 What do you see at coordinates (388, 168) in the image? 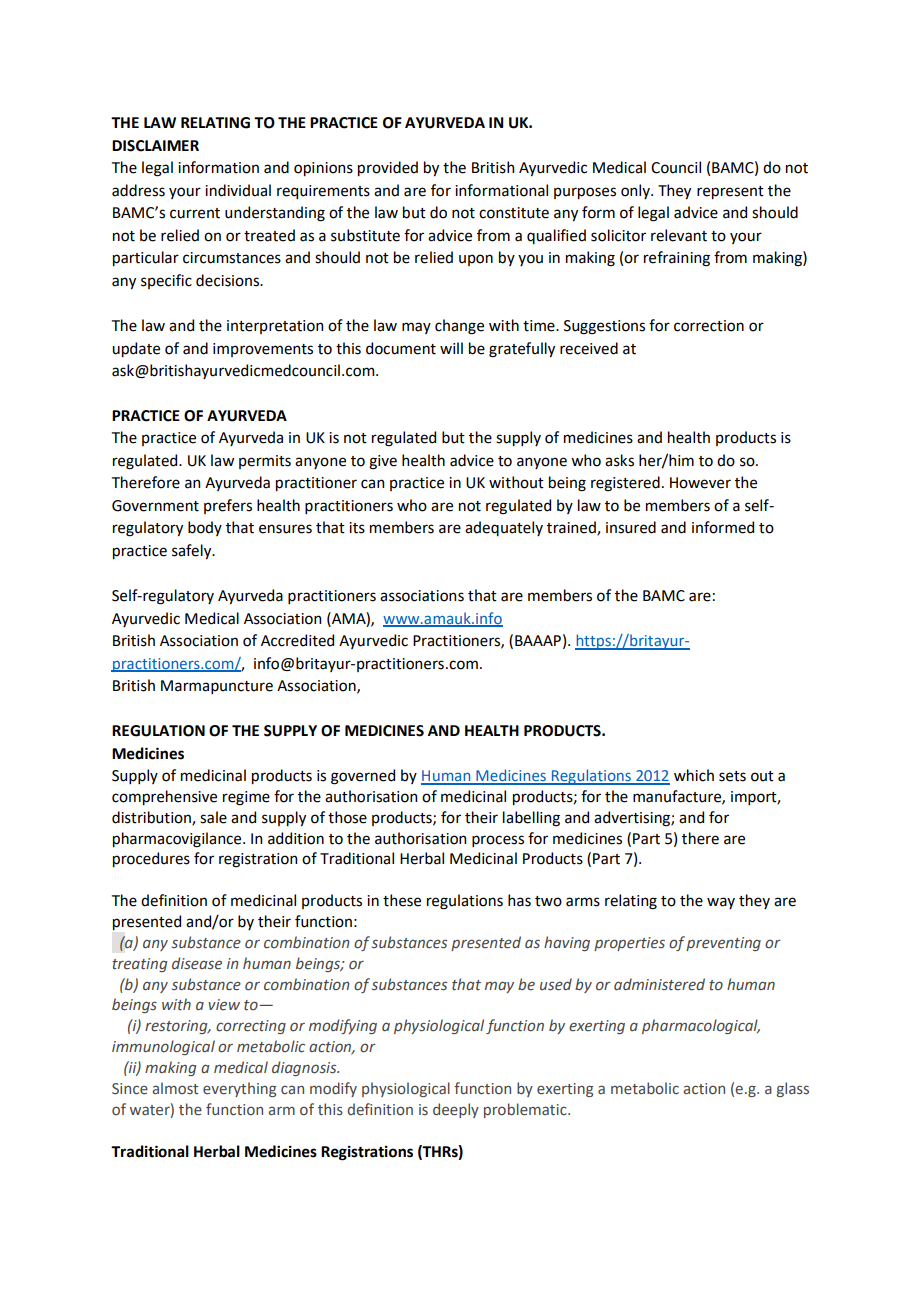
I see `provided` at bounding box center [388, 168].
